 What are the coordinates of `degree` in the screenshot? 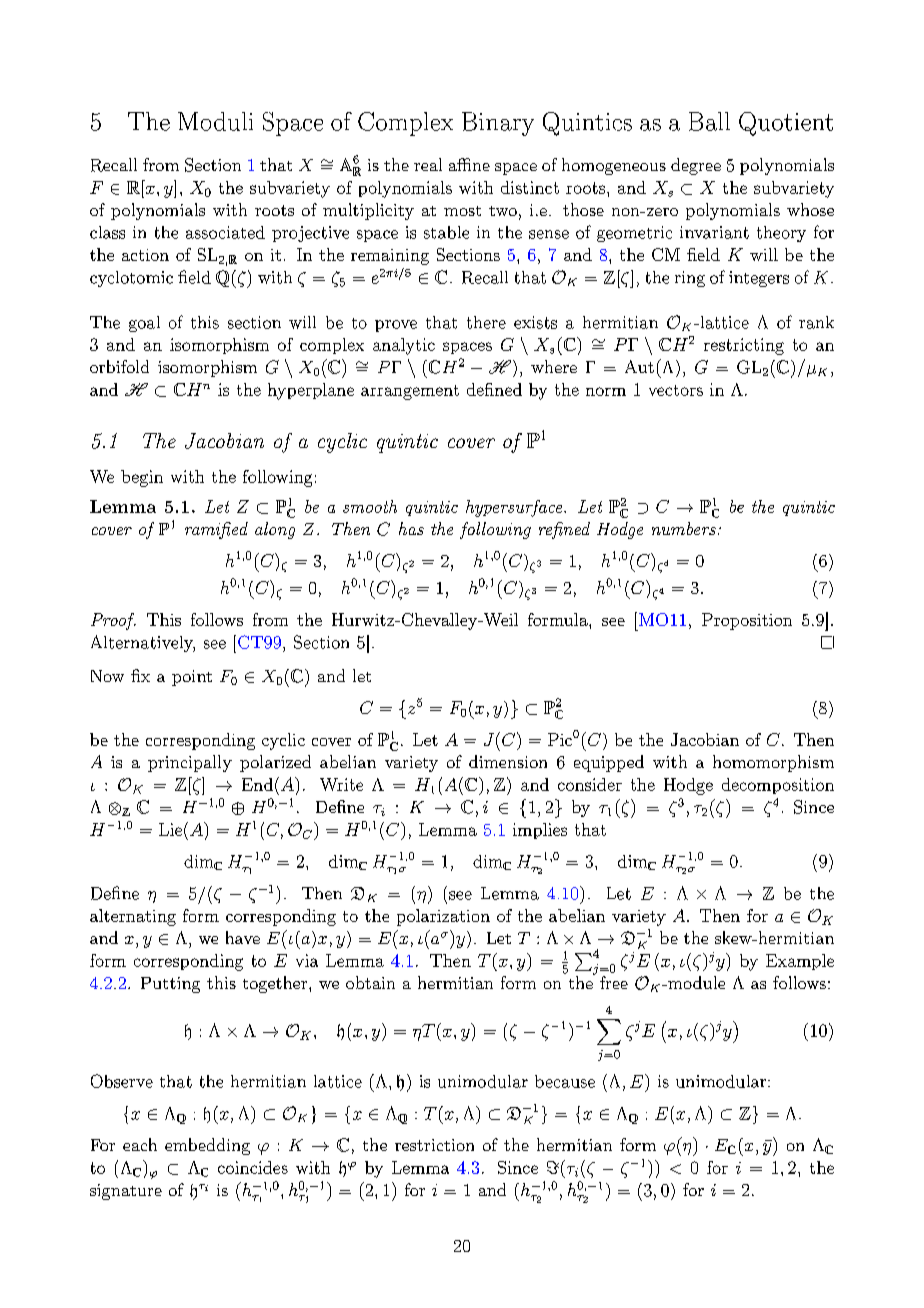 It's located at (696, 166).
